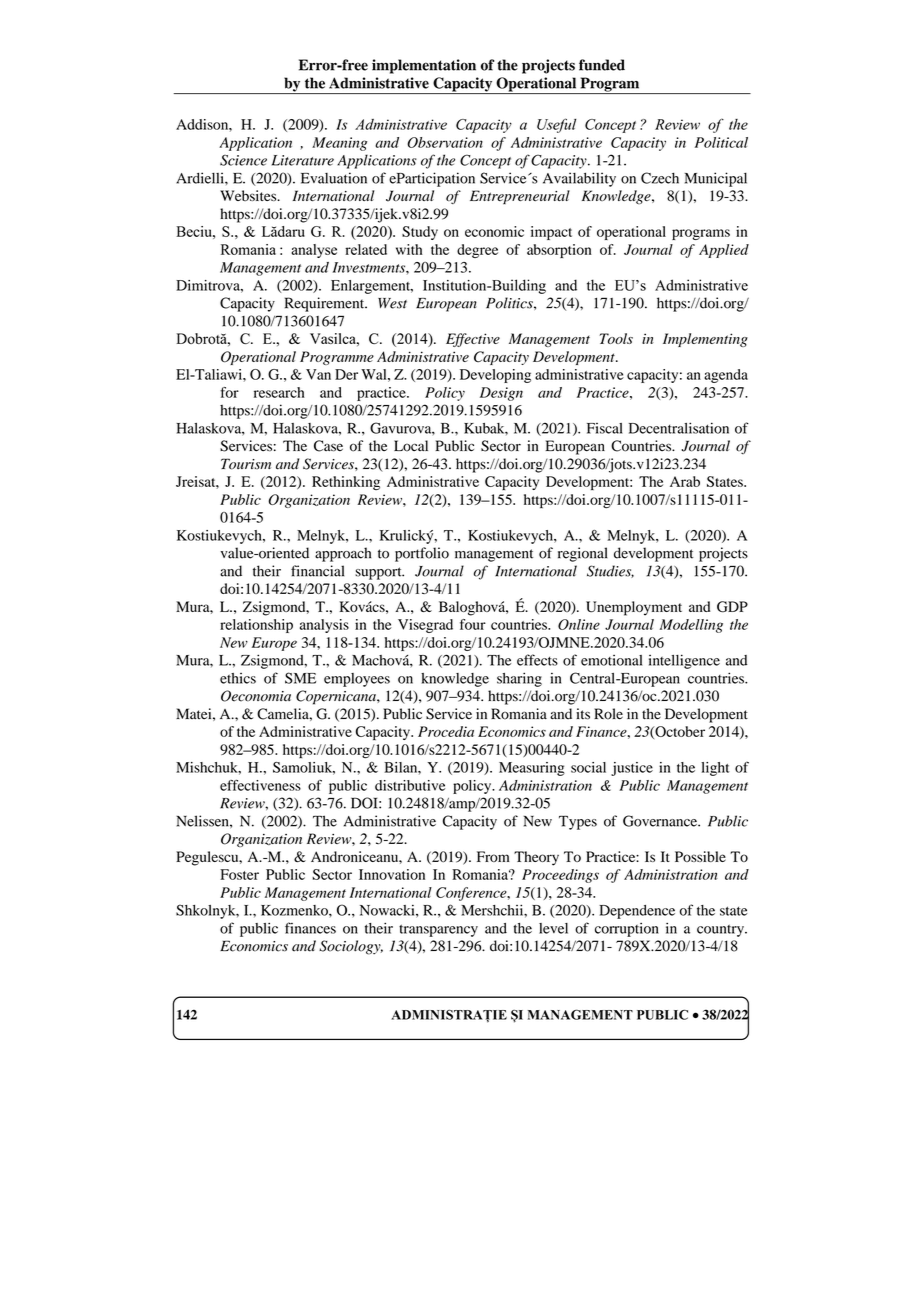 This page has width=924, height=1307. I want to click on Sociology, so click(351, 947).
